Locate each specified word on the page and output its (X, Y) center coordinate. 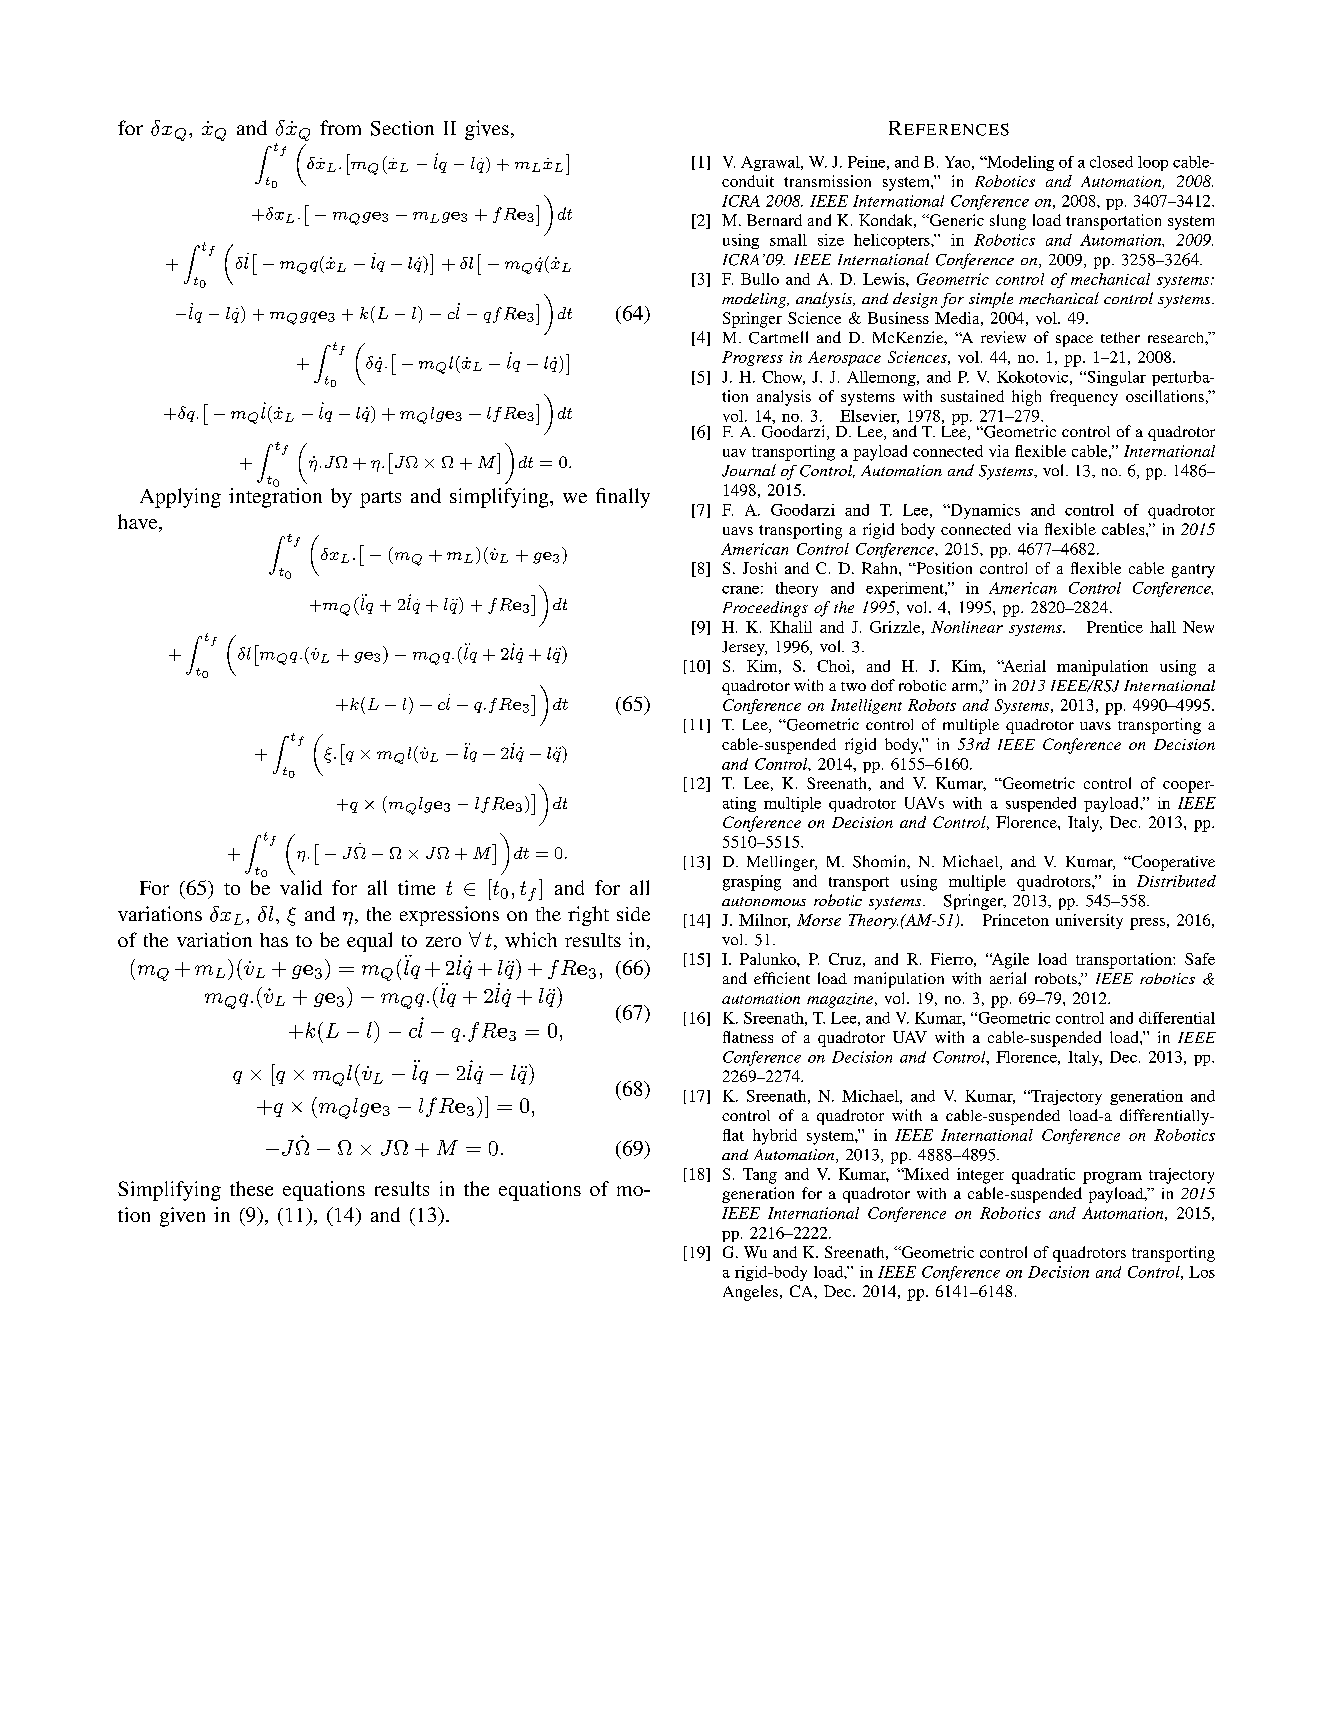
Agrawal (771, 163)
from (340, 127)
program (1112, 1178)
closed (1111, 162)
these (251, 1188)
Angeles (752, 1293)
